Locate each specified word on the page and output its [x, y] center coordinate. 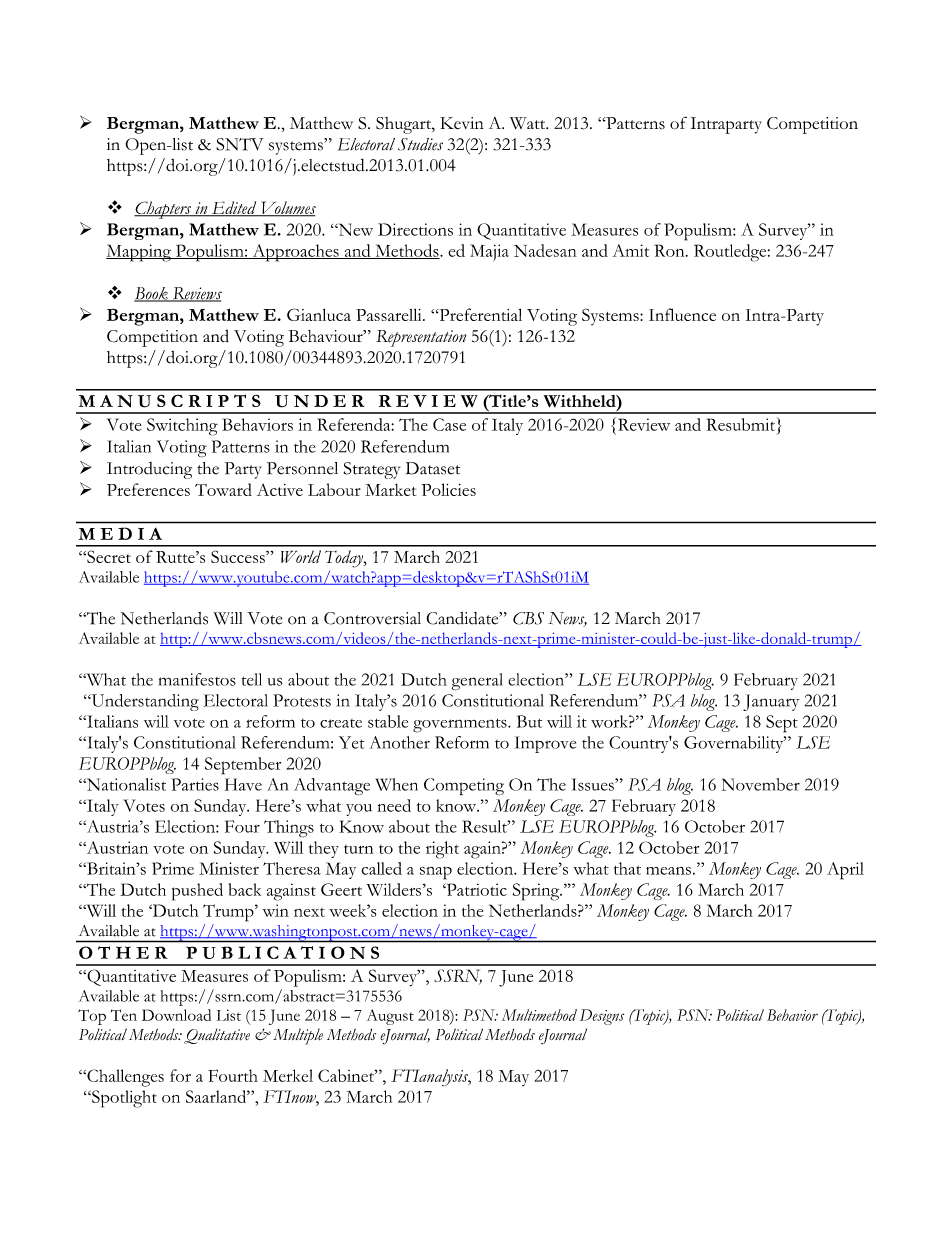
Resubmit [741, 424]
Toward [223, 489]
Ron [671, 250]
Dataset [433, 468]
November [761, 784]
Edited [234, 209]
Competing [464, 787]
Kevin [462, 123]
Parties [195, 784]
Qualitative [217, 1036]
